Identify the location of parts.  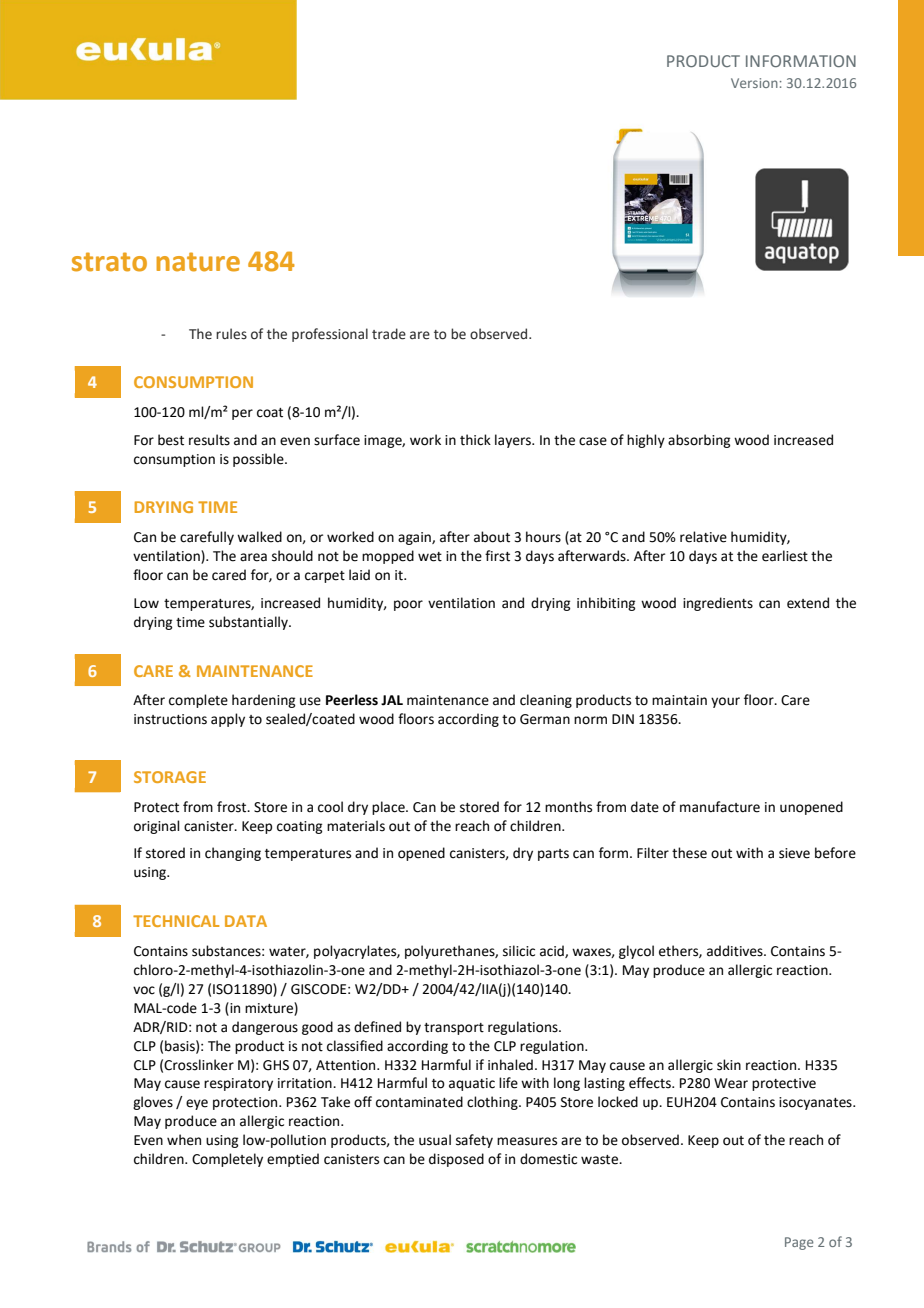
(553, 855).
